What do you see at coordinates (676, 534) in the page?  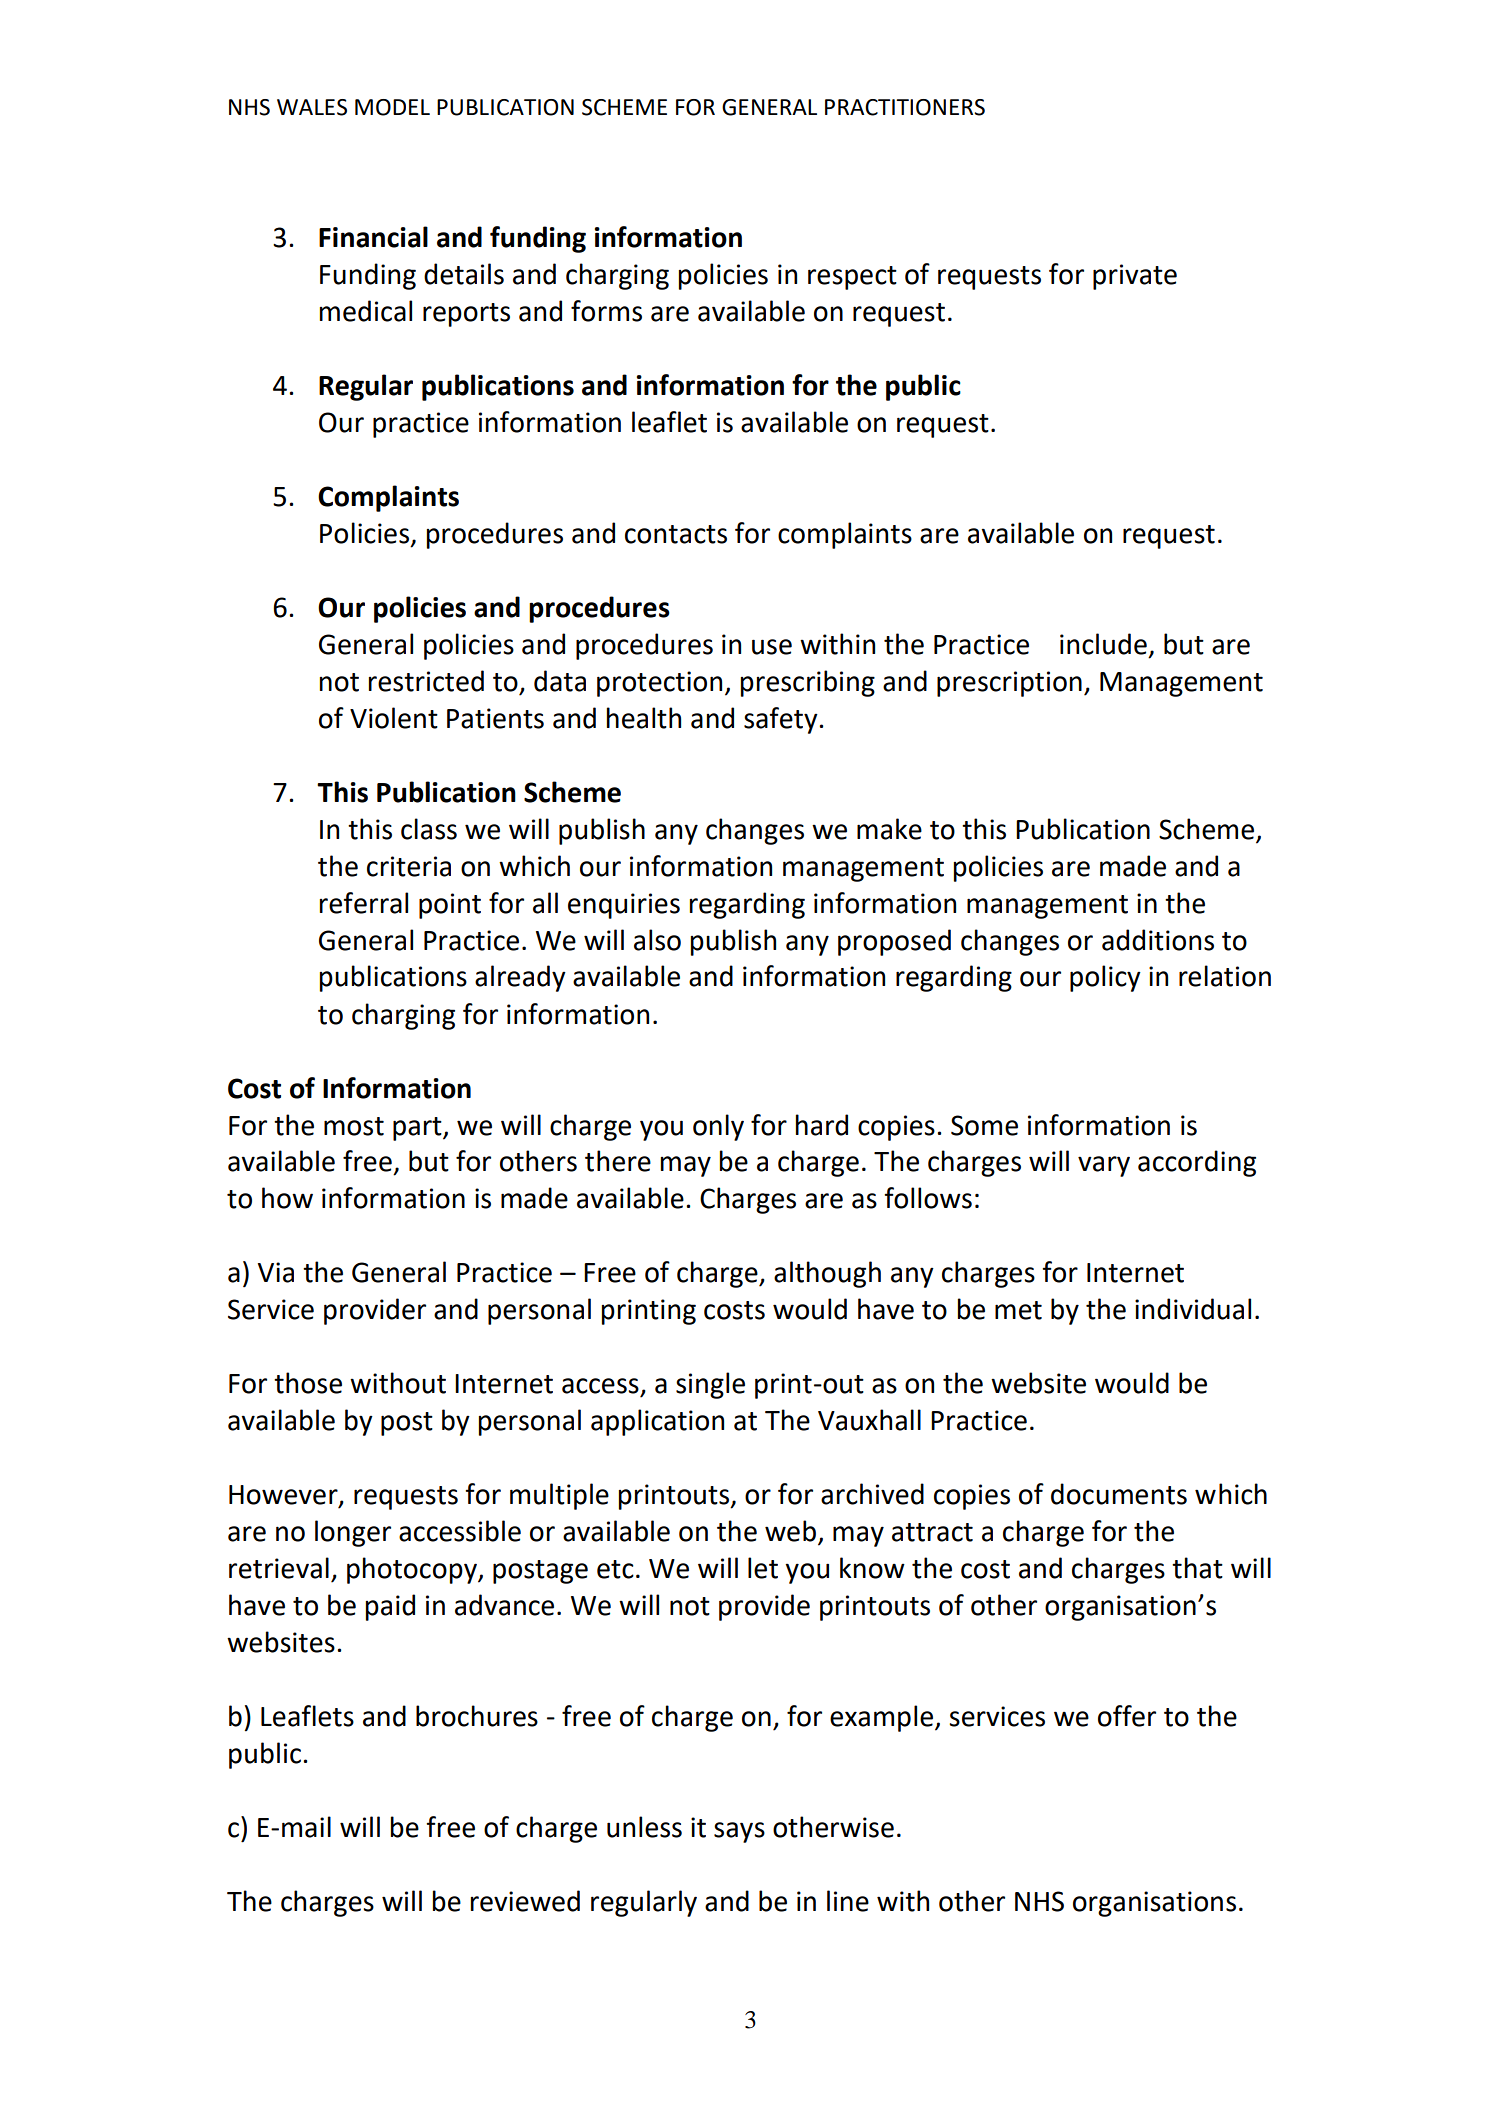 I see `contacts` at bounding box center [676, 534].
